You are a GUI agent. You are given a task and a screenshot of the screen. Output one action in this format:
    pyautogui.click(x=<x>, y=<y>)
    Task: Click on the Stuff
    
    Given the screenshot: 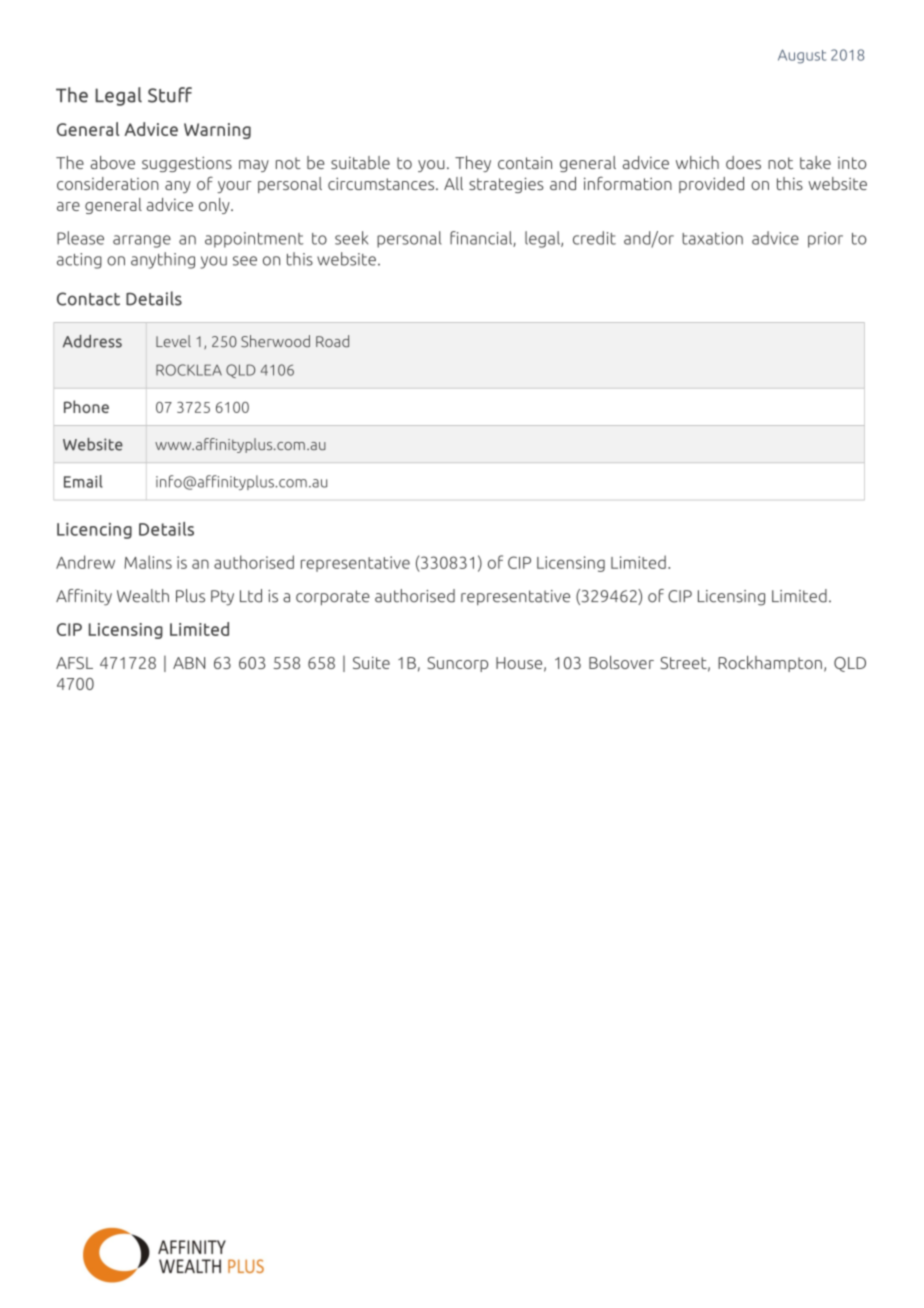 What is the action you would take?
    pyautogui.click(x=170, y=95)
